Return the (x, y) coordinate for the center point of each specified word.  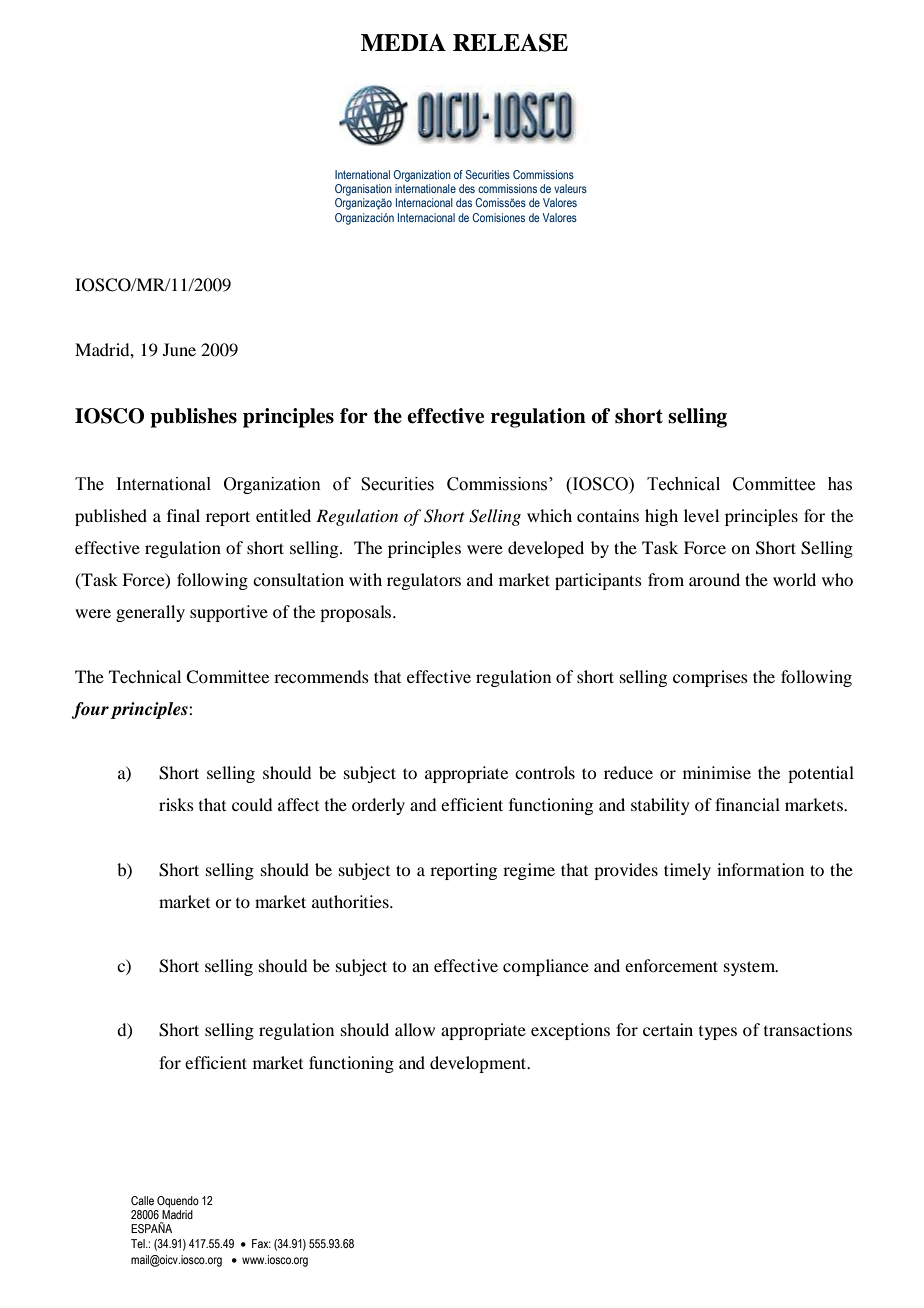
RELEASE (510, 42)
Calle (142, 1200)
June (179, 349)
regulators (424, 581)
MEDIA (403, 42)
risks (176, 804)
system (751, 968)
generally (150, 613)
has (840, 484)
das (464, 202)
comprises (710, 678)
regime (529, 871)
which (549, 515)
